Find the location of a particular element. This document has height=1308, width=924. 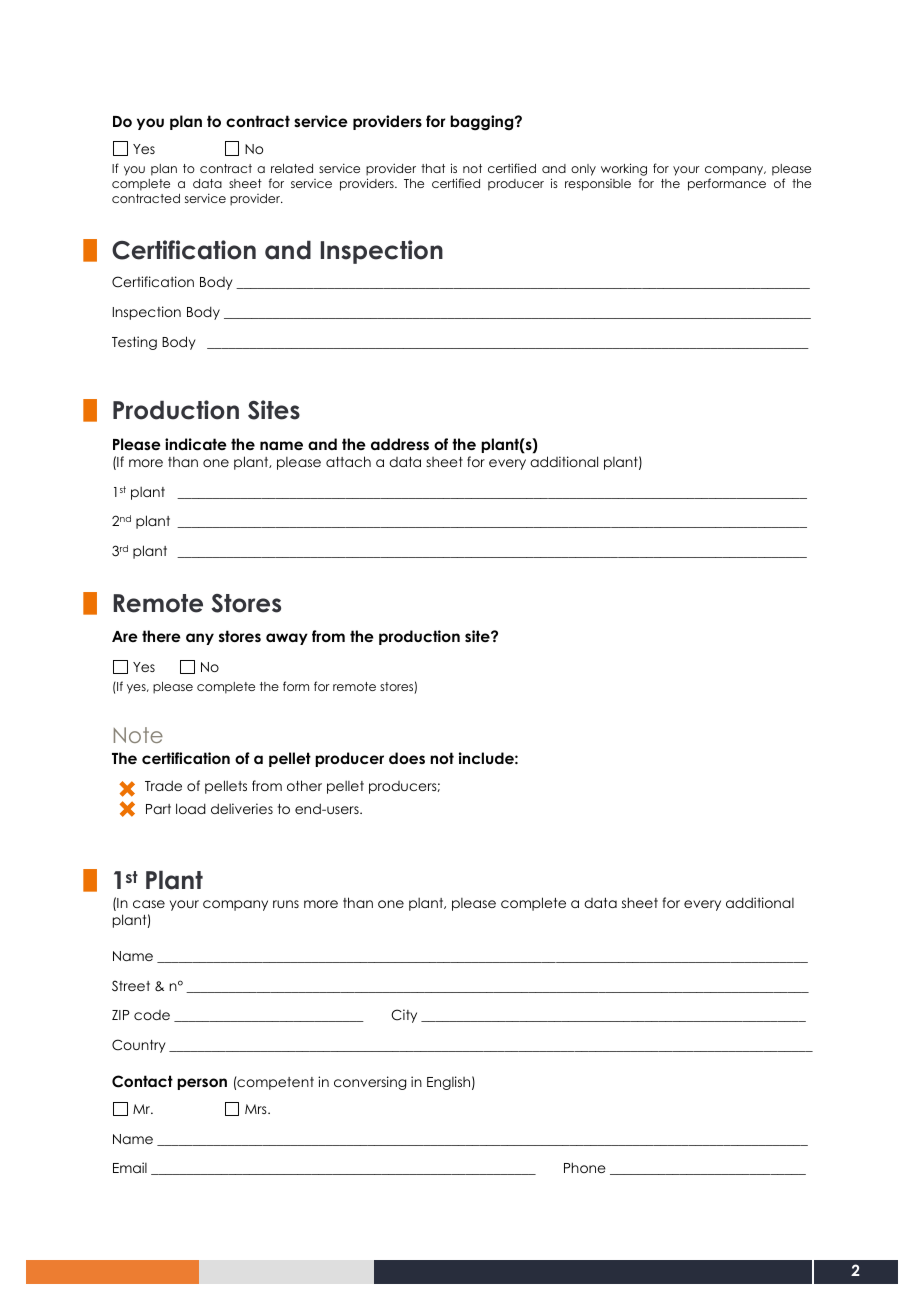

related is located at coordinates (292, 168).
